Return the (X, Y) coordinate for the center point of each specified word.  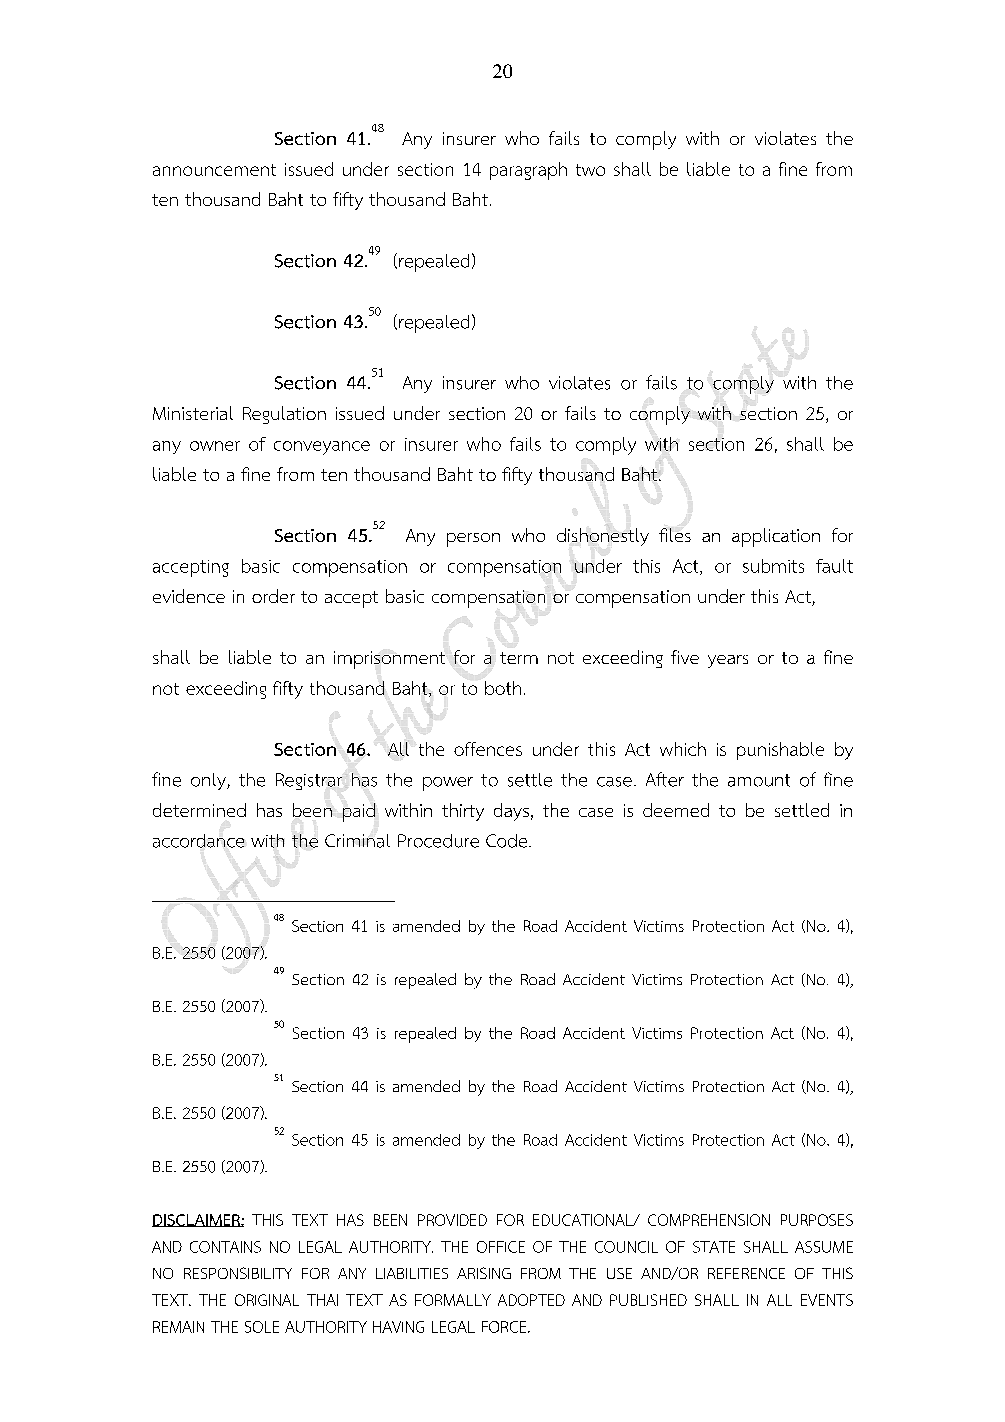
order (273, 596)
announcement (214, 170)
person (473, 540)
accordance (198, 841)
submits (773, 566)
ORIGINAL (267, 1300)
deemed (676, 810)
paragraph (528, 171)
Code (508, 841)
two (590, 170)
